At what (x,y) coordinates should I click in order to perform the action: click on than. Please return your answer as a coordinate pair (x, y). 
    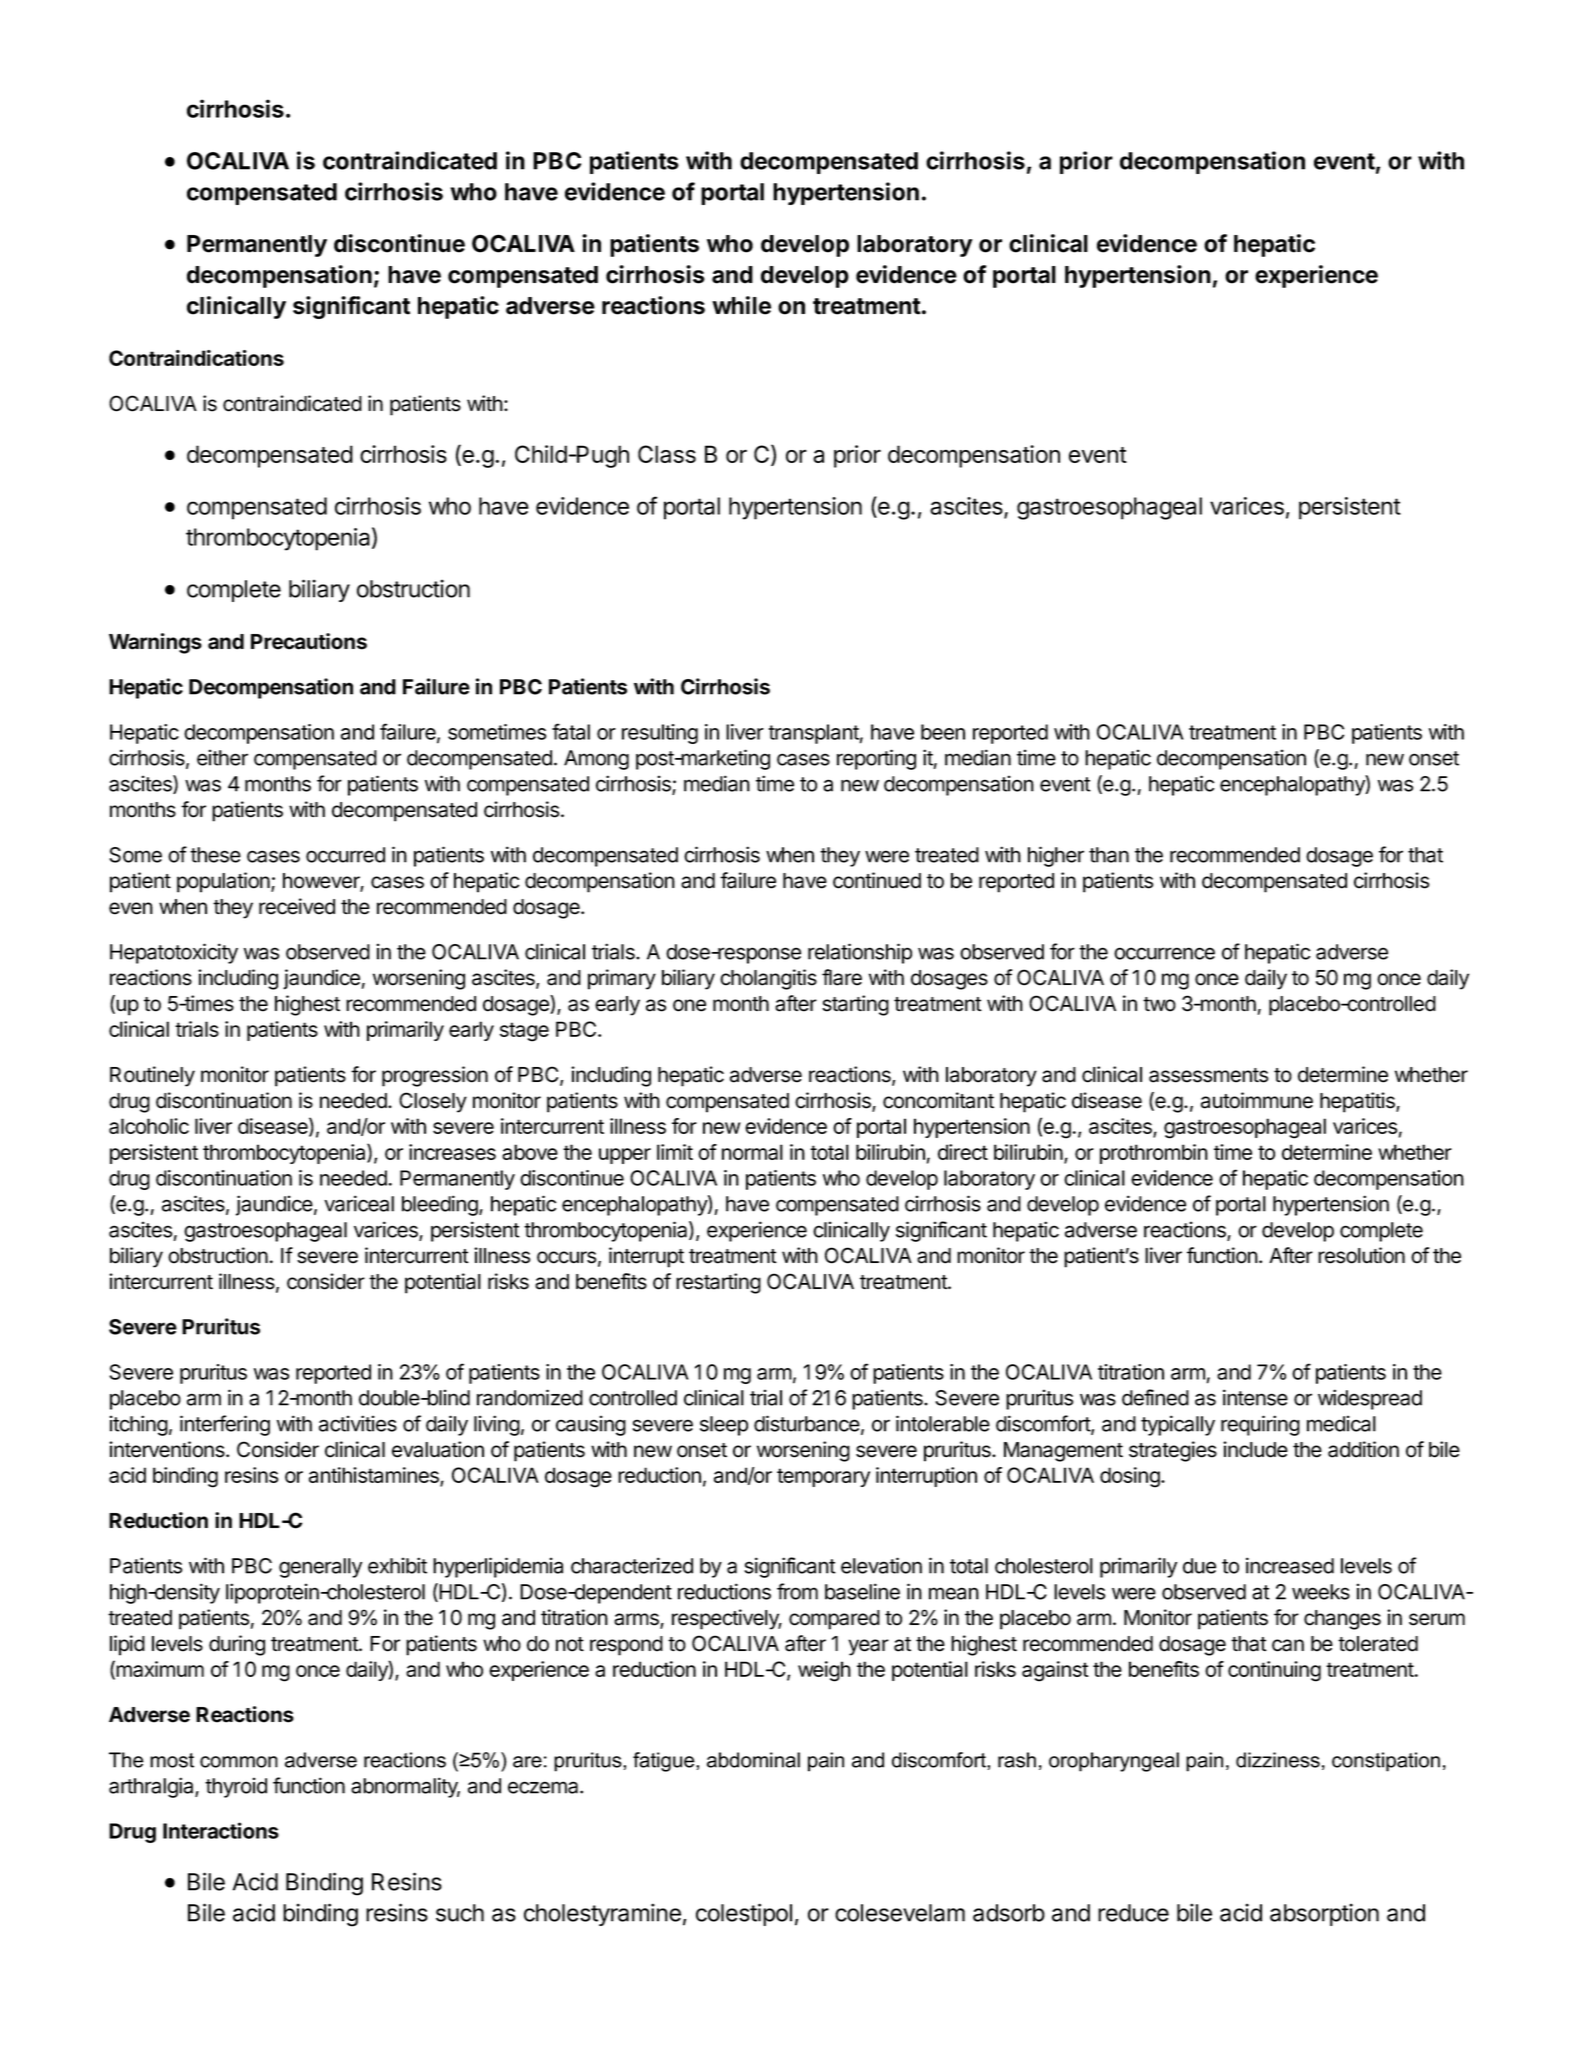
    Looking at the image, I should click on (1109, 855).
